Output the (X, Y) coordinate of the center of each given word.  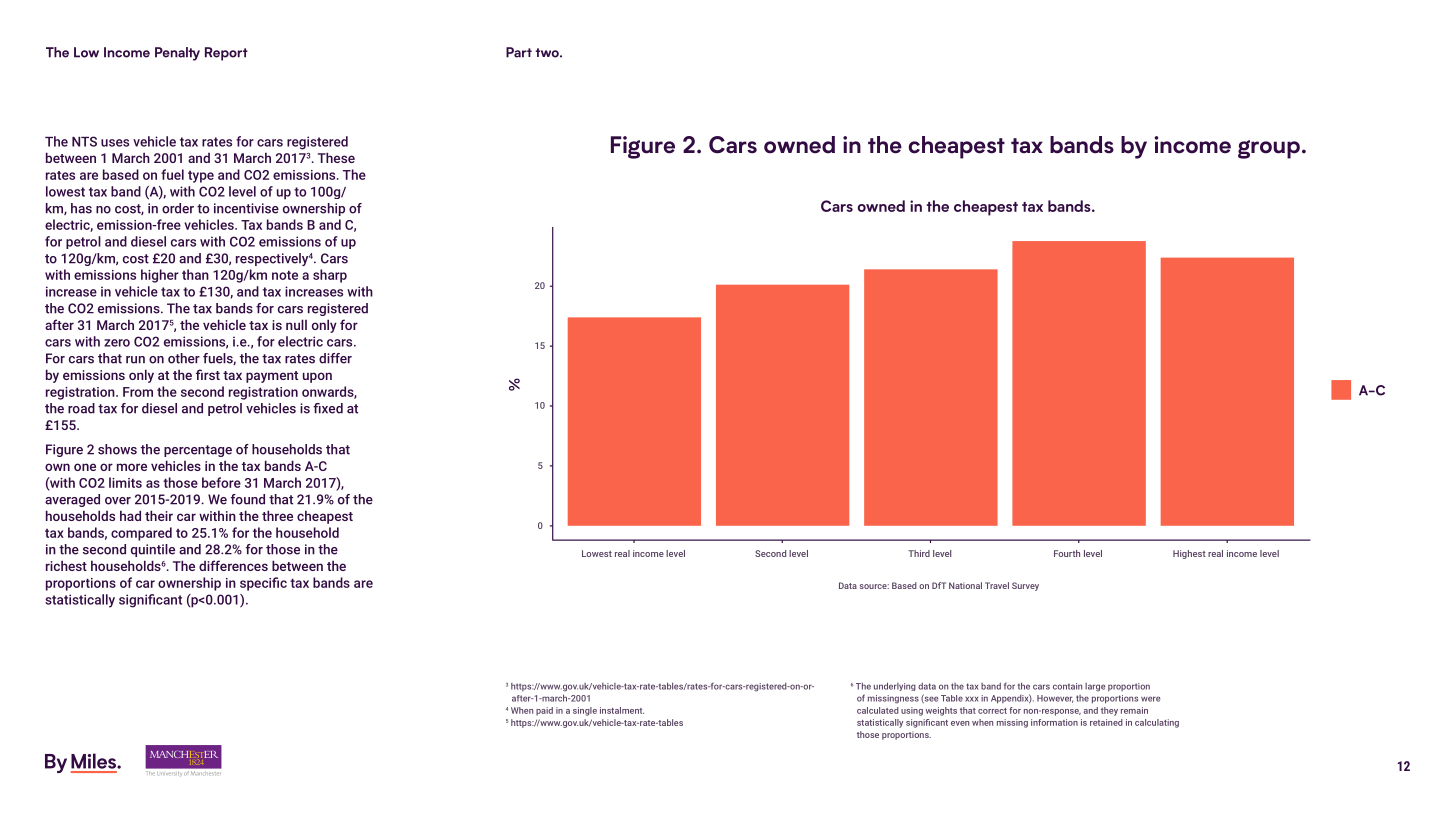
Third (919, 553)
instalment (622, 710)
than (195, 274)
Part (519, 52)
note (285, 275)
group (1269, 149)
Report (226, 54)
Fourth (1067, 553)
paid (544, 711)
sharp (330, 276)
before (221, 482)
